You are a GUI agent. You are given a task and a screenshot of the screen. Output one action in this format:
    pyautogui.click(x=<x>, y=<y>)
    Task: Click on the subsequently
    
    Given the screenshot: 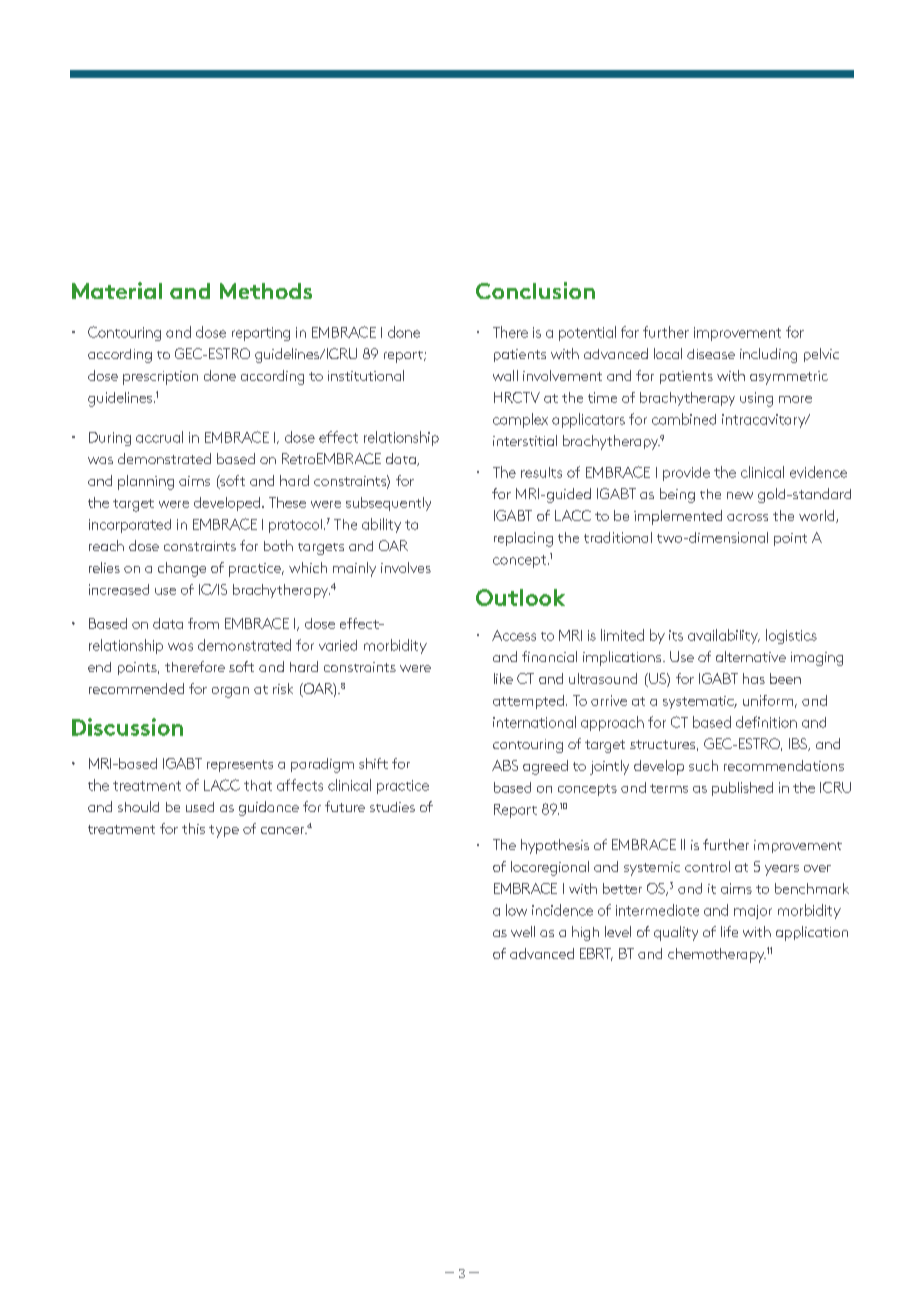 What is the action you would take?
    pyautogui.click(x=388, y=504)
